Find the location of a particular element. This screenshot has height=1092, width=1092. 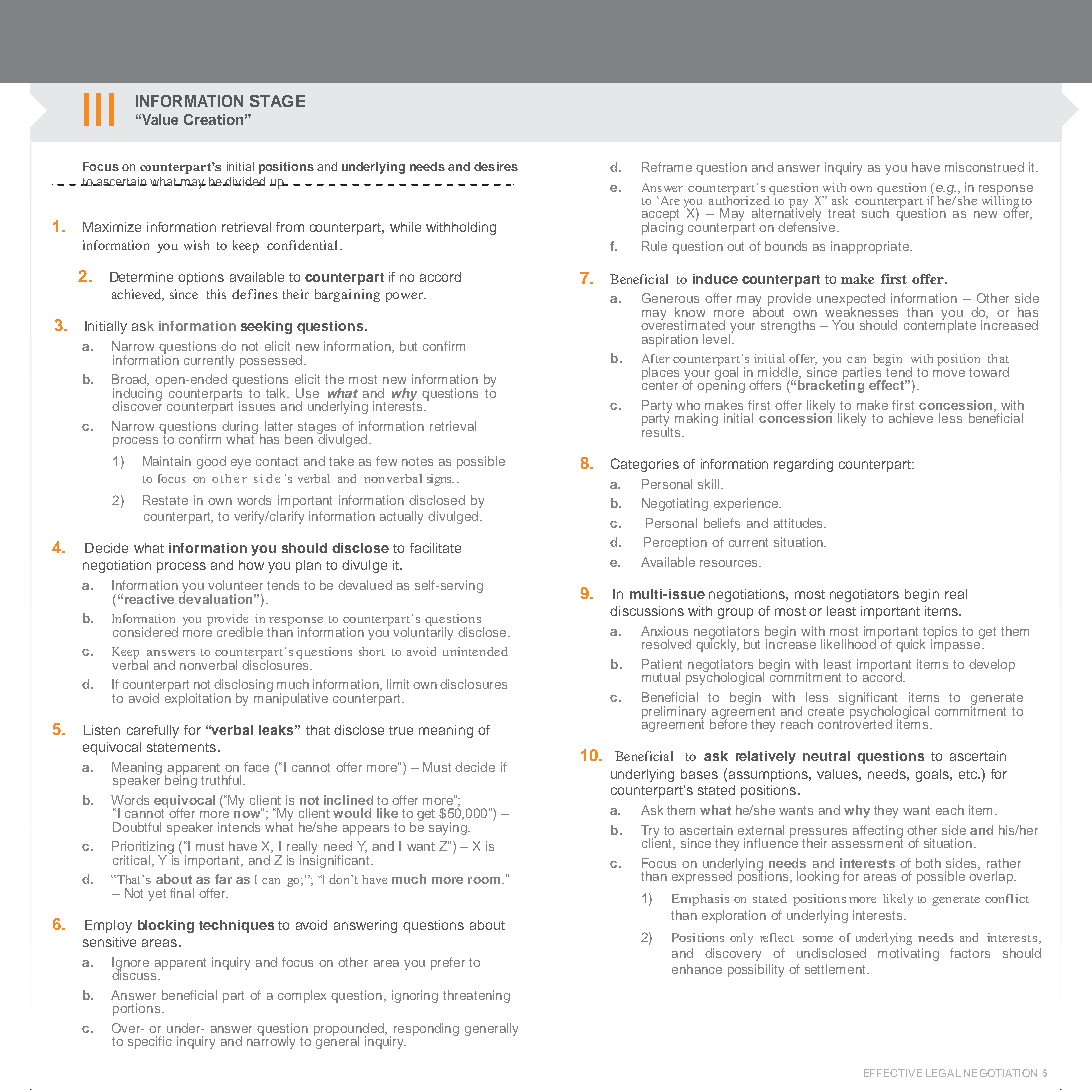

desires is located at coordinates (496, 166).
